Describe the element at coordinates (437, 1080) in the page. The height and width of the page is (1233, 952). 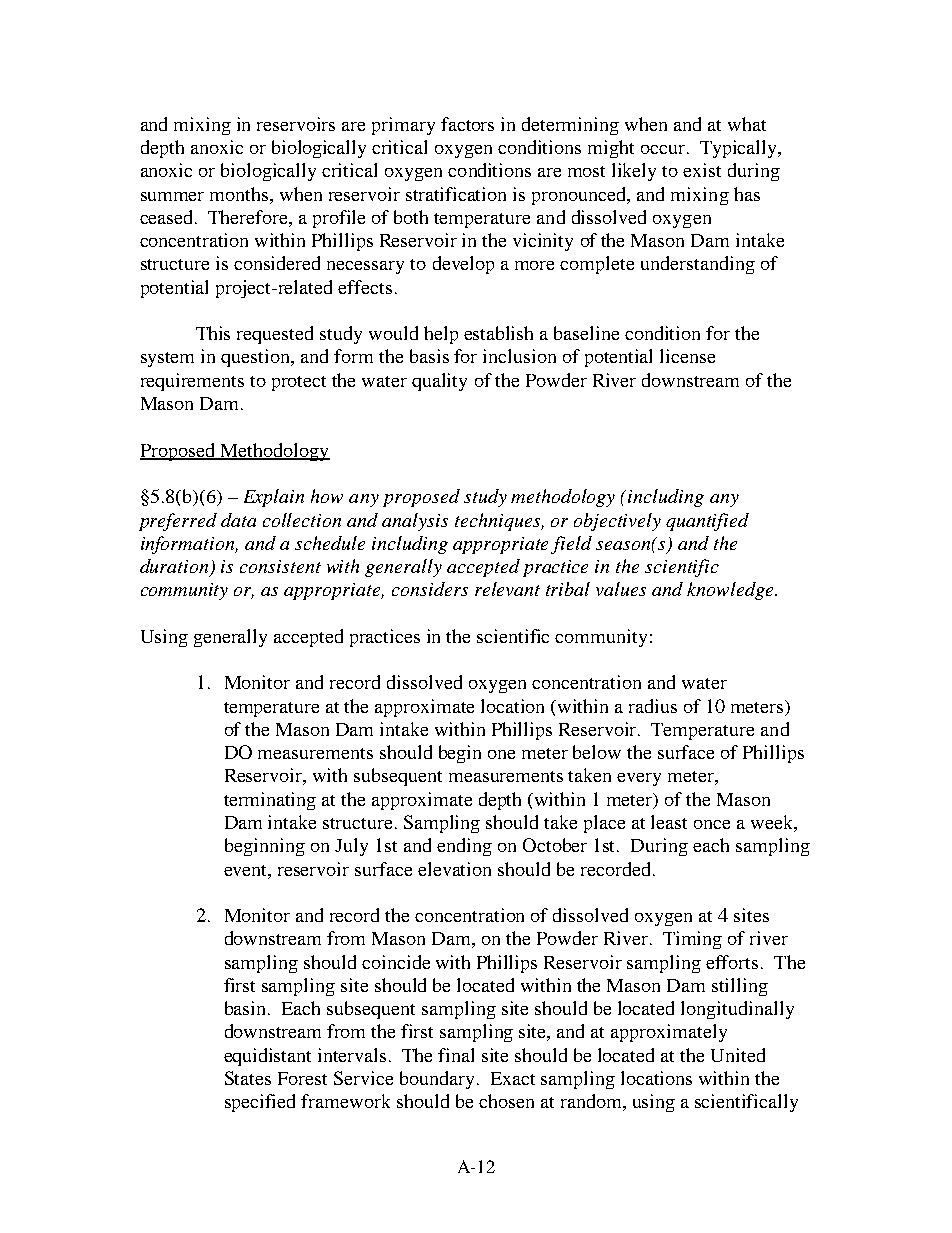
I see `boundary` at that location.
